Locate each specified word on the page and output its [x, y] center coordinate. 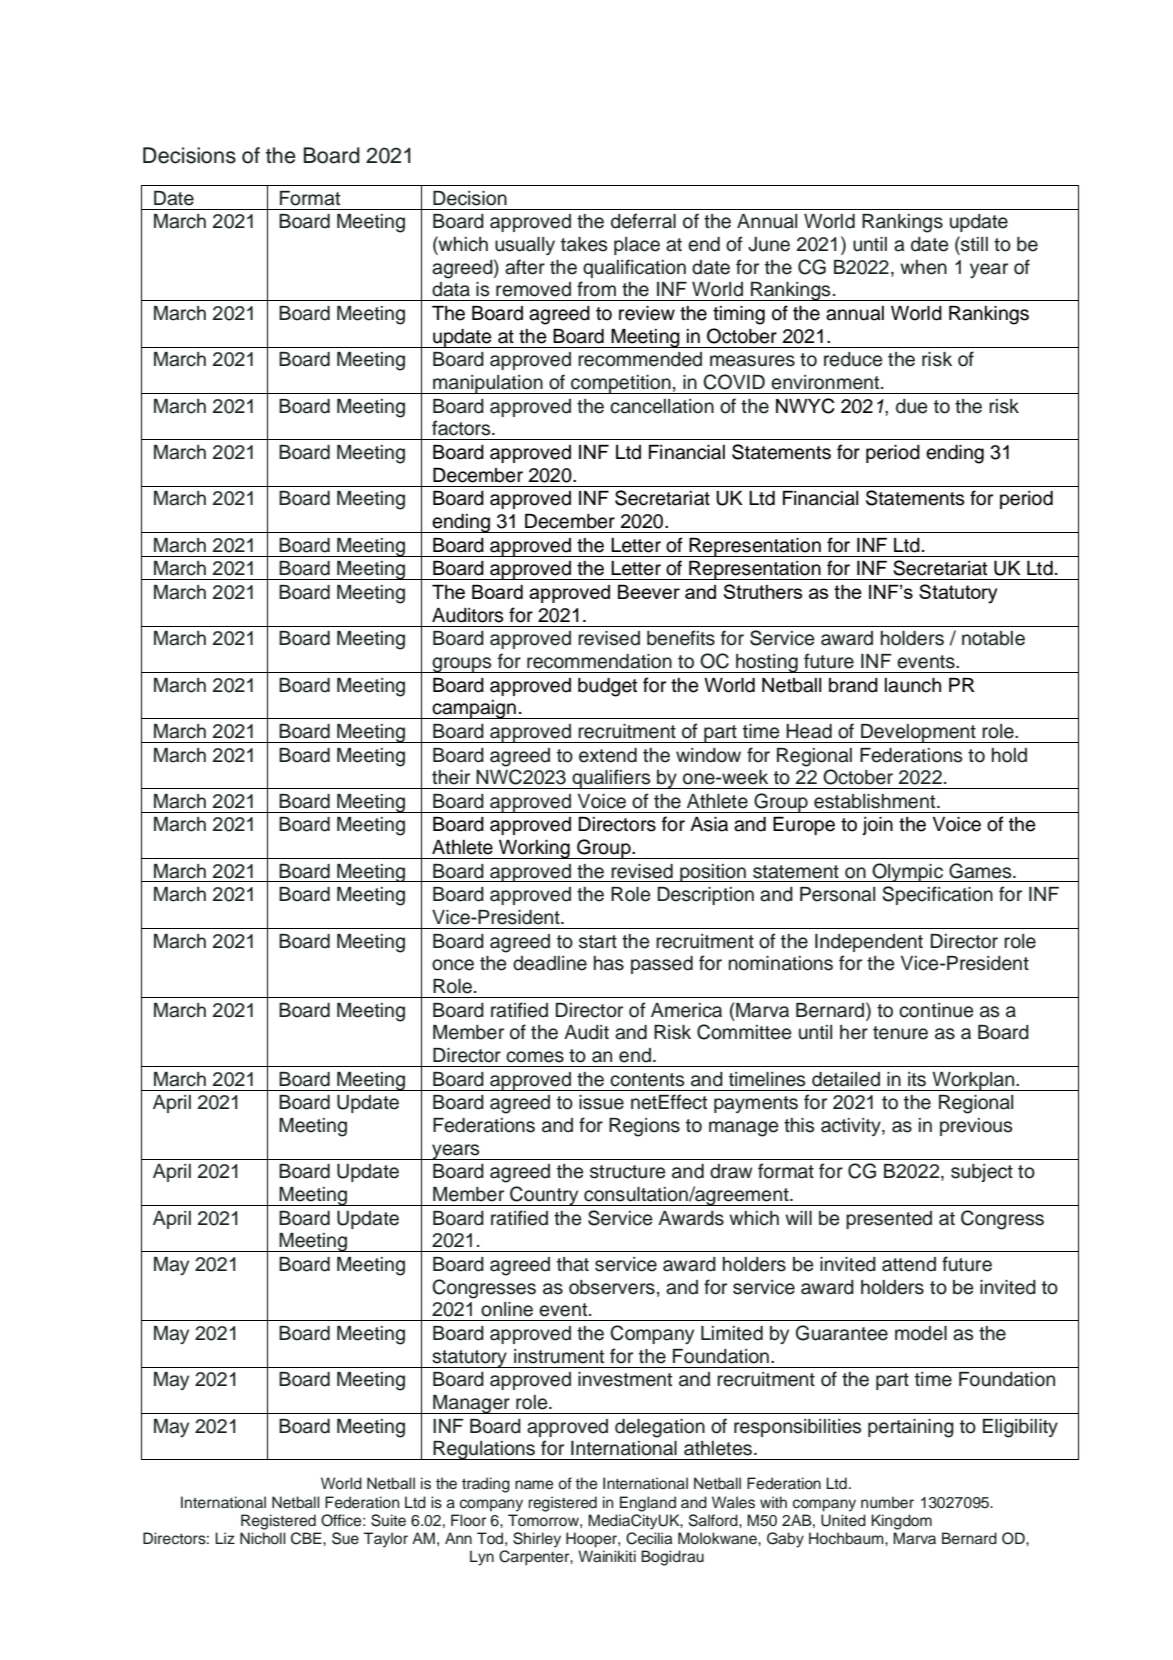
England [648, 1504]
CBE [307, 1538]
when [923, 267]
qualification [634, 268]
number [887, 1502]
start [598, 942]
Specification [937, 895]
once [453, 965]
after [525, 267]
